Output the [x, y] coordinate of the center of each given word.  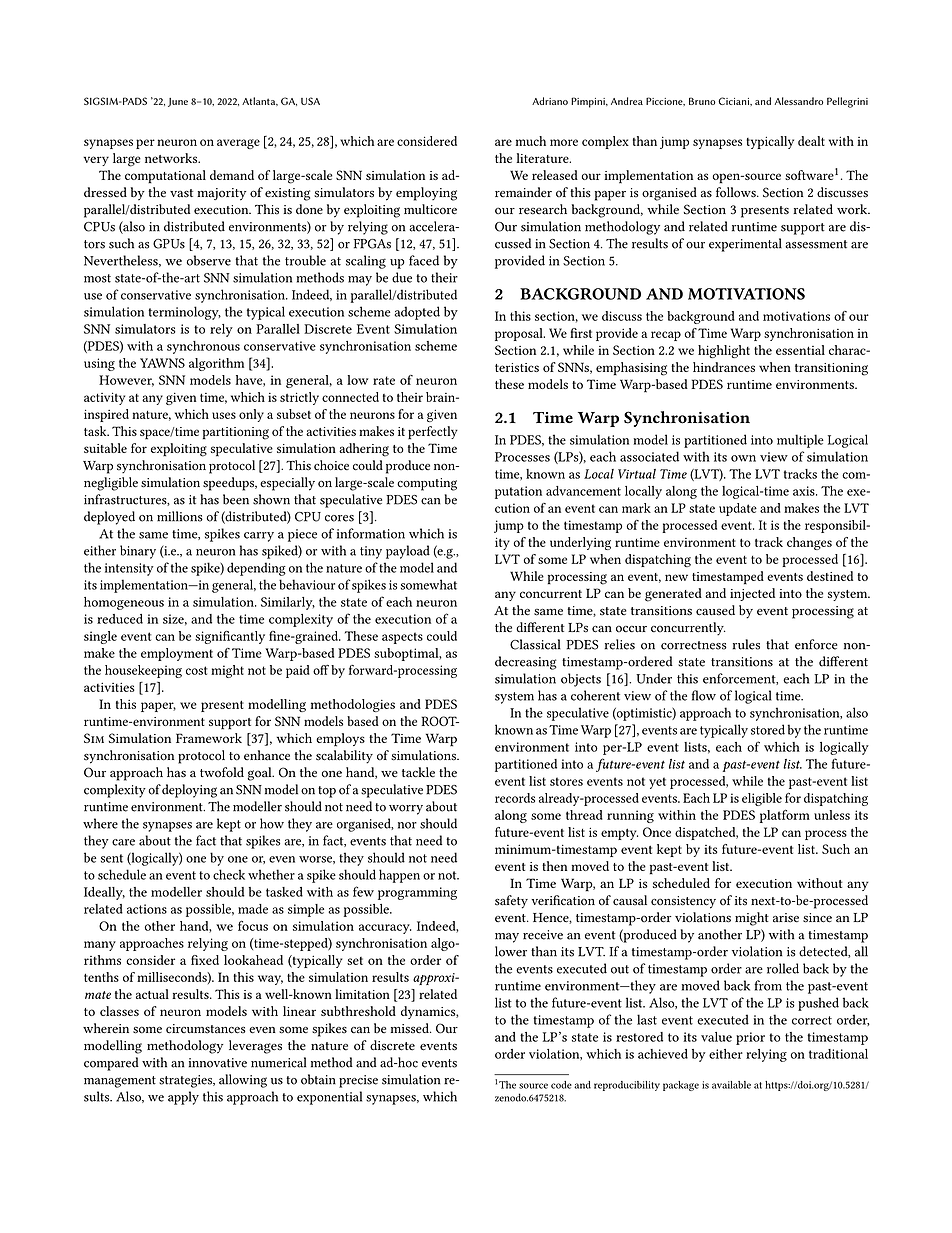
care [123, 842]
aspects [402, 638]
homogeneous [124, 603]
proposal [520, 334]
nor [407, 825]
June [178, 102]
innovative [218, 1063]
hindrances [724, 367]
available [731, 1085]
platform [785, 816]
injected [752, 594]
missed [411, 1028]
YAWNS [162, 363]
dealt [811, 141]
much [531, 141]
